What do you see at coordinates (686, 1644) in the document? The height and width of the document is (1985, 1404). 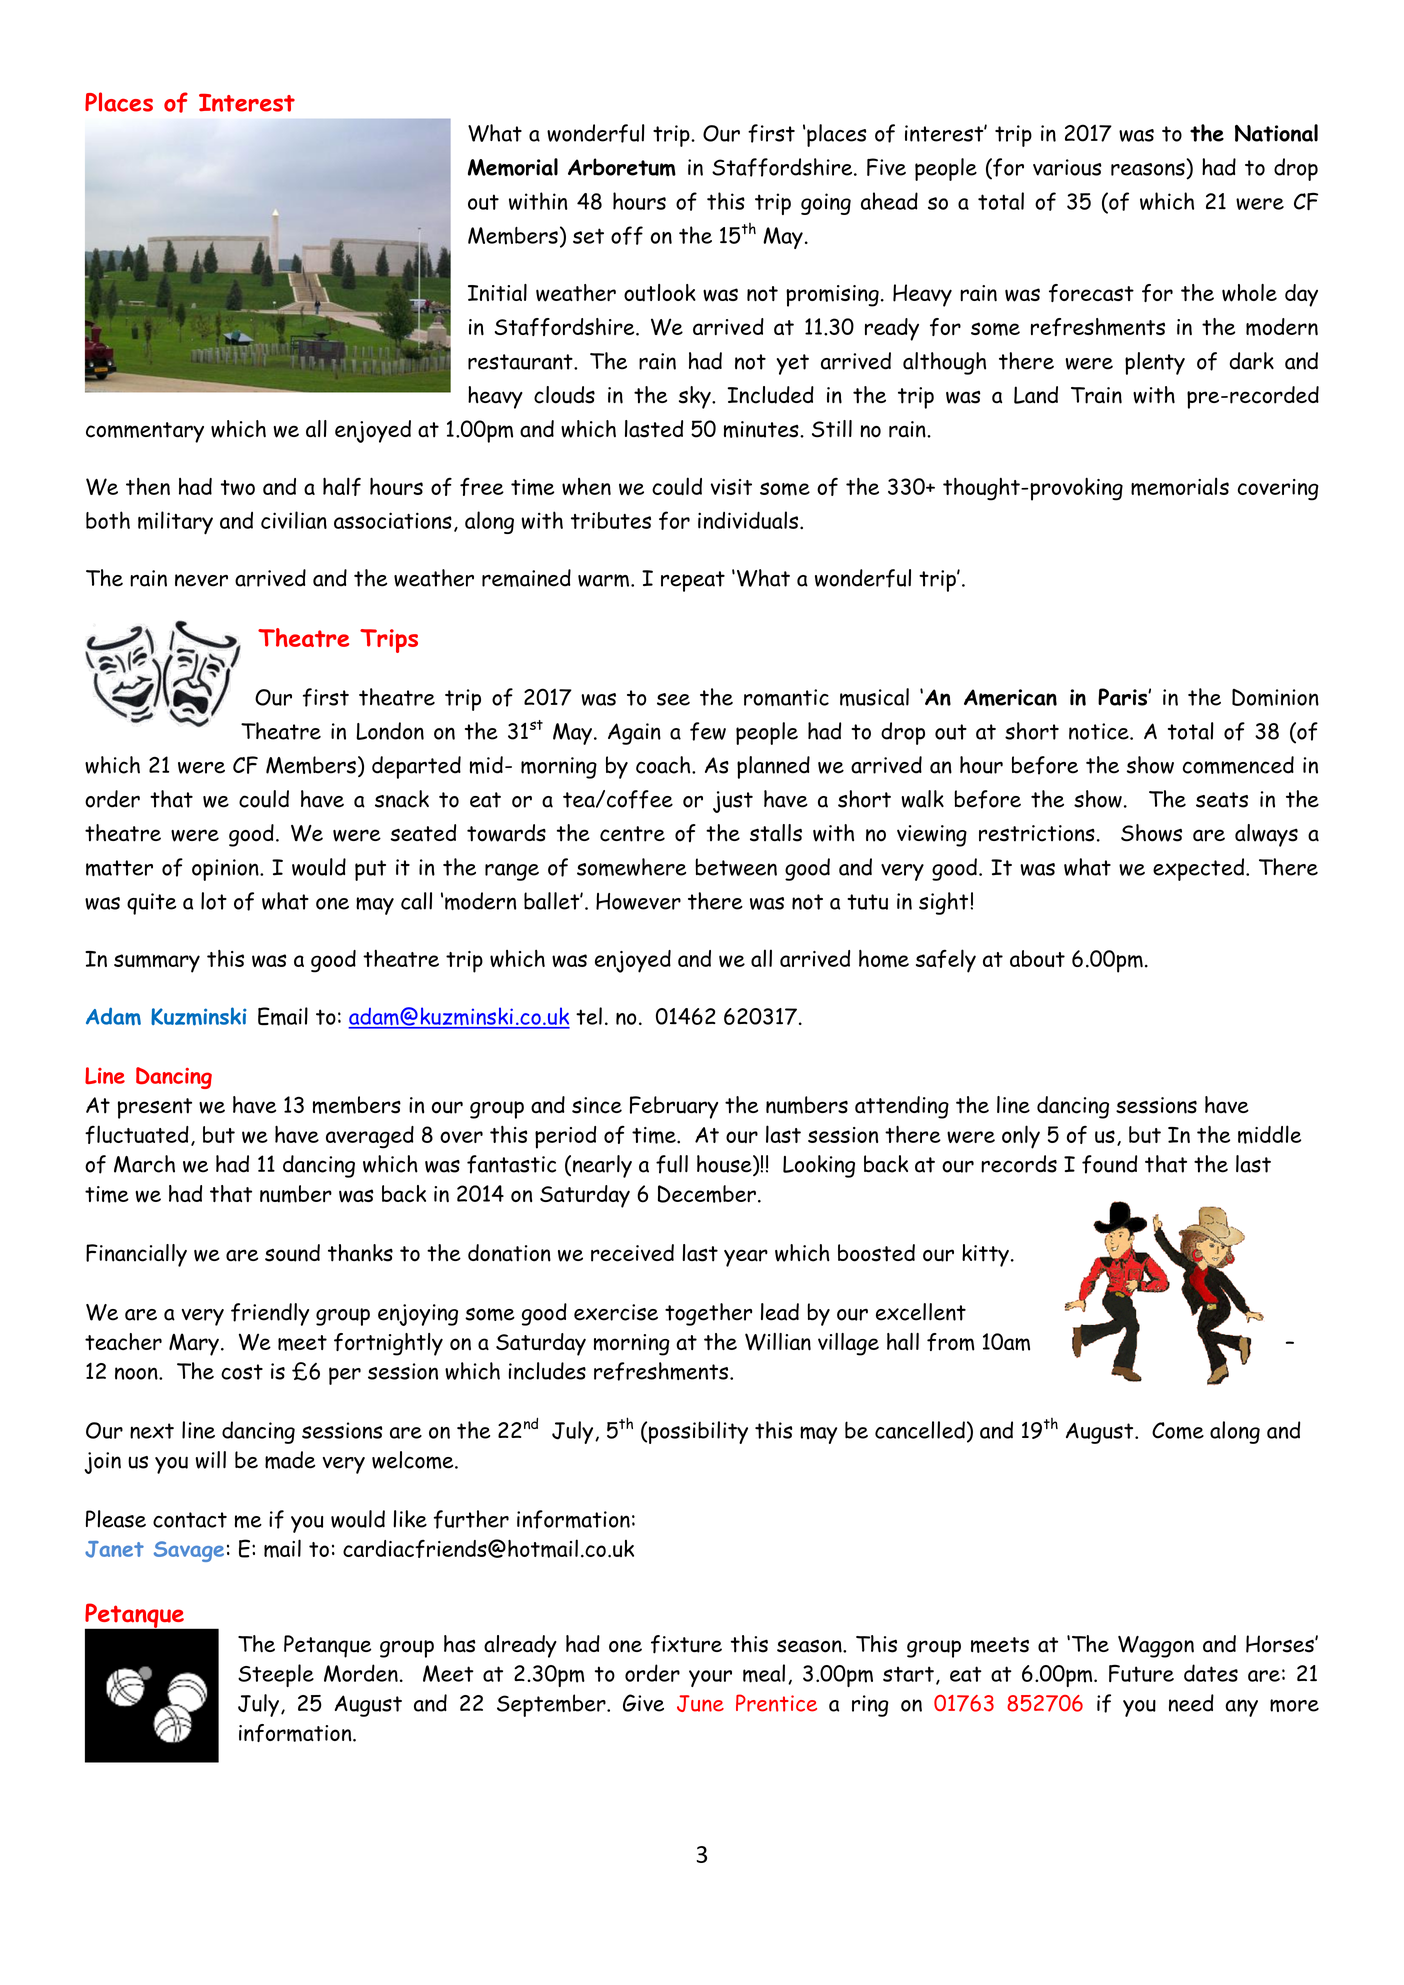 I see `fixture` at bounding box center [686, 1644].
